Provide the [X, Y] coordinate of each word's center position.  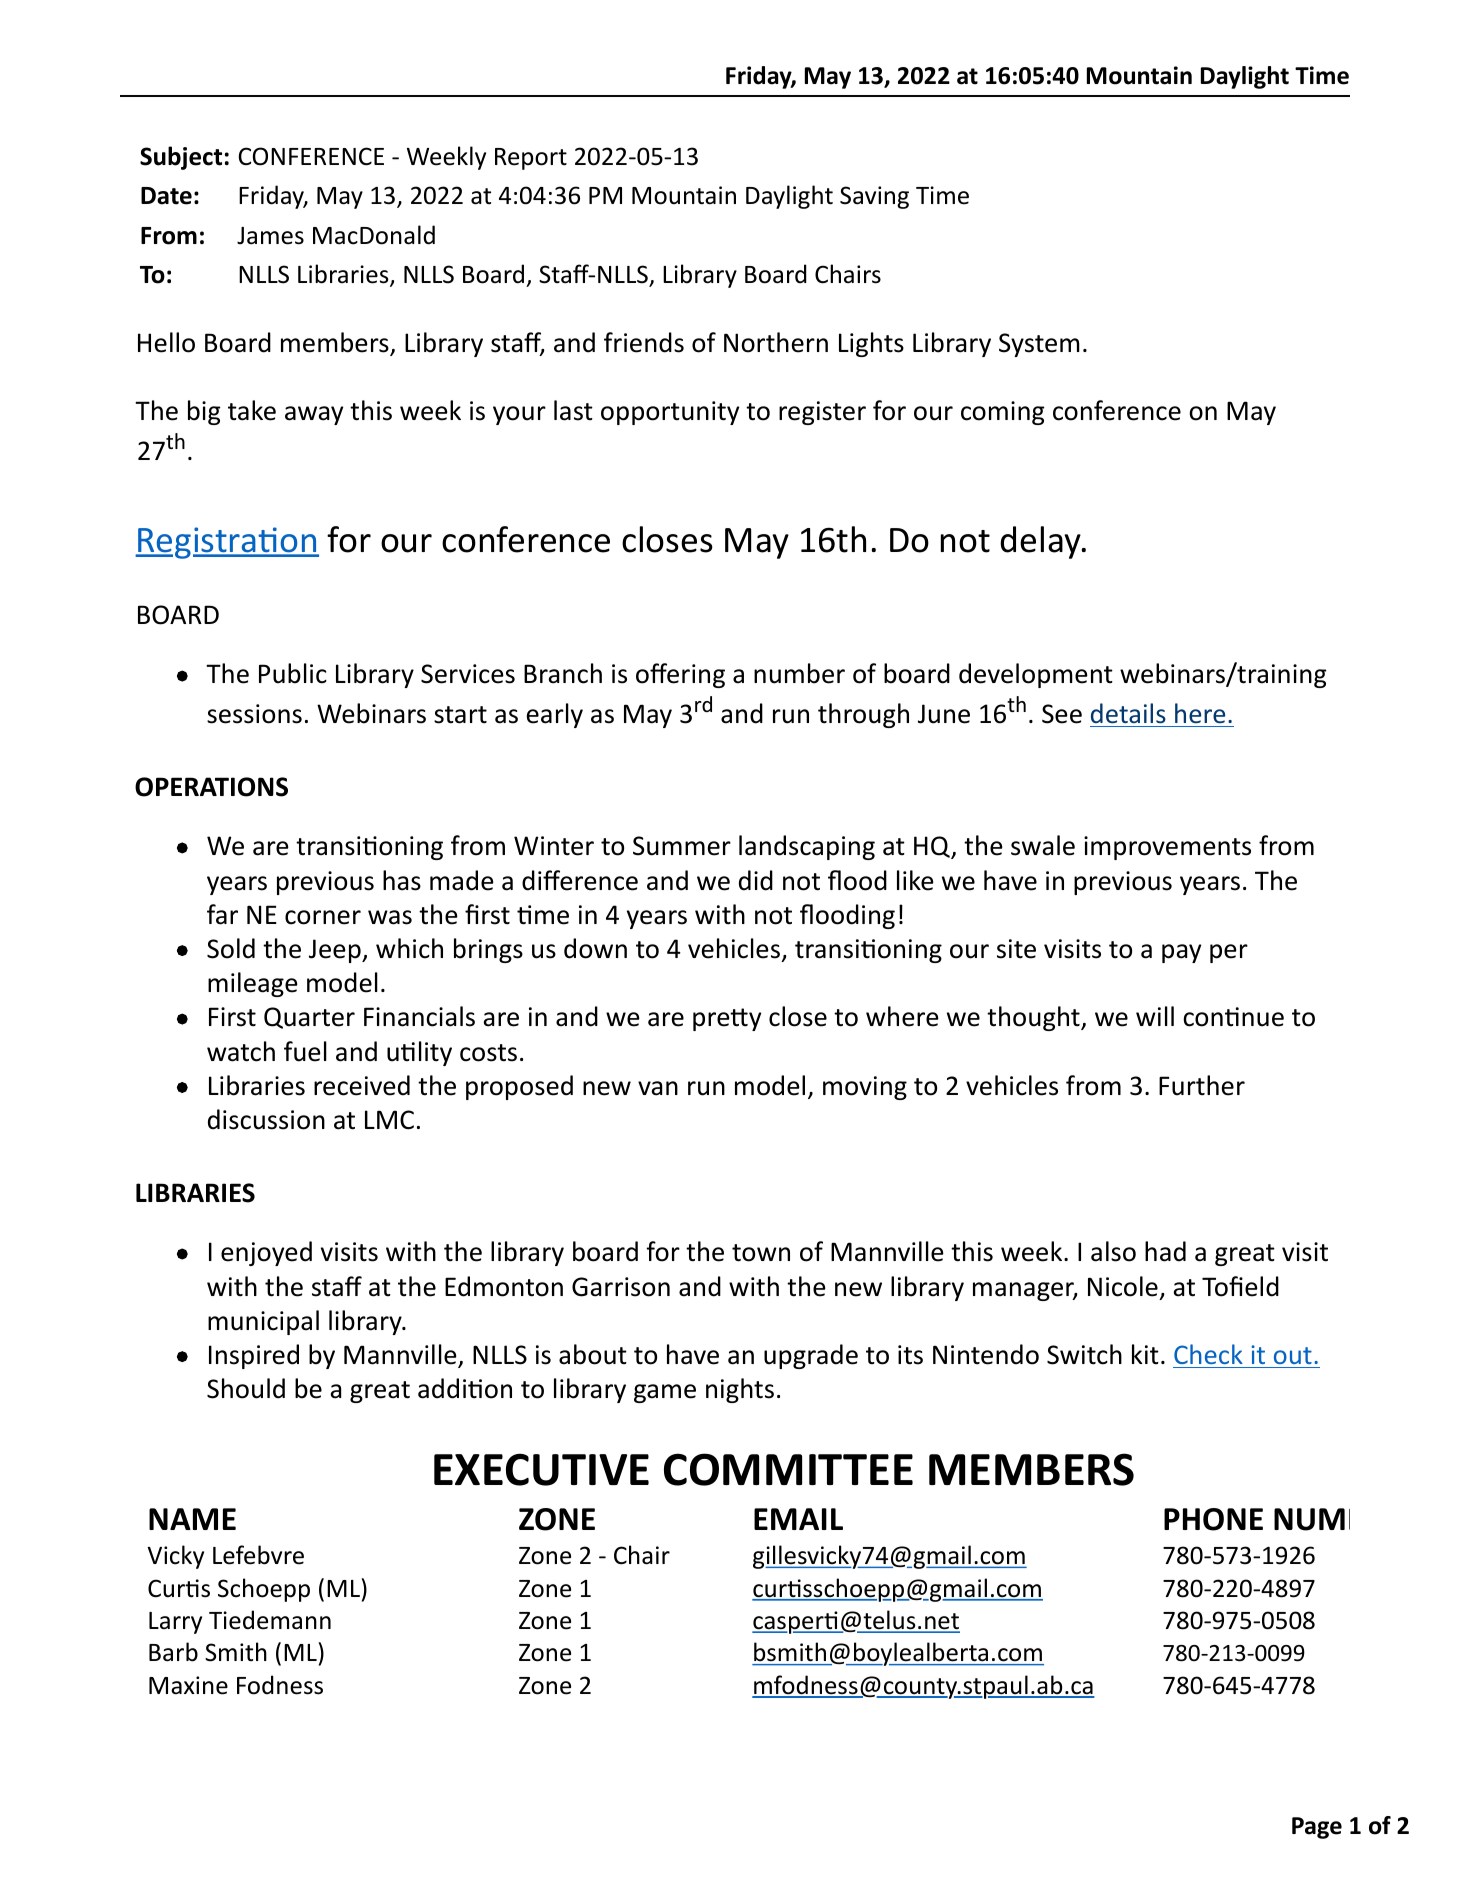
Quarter [309, 1018]
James [270, 236]
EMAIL [798, 1519]
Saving [874, 197]
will [1155, 1016]
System [1039, 345]
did [756, 880]
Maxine [188, 1685]
